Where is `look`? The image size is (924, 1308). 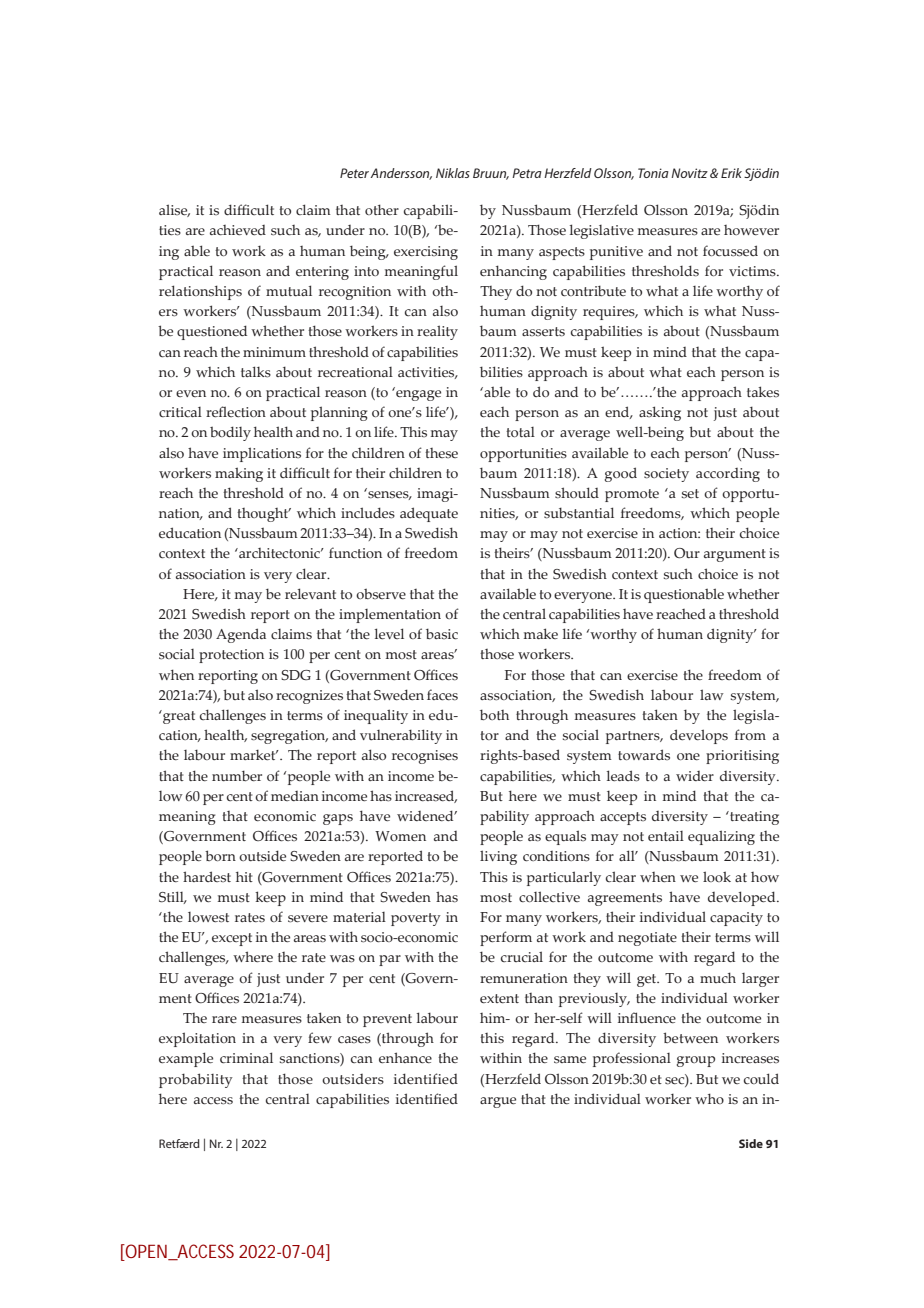 look is located at coordinates (717, 876).
